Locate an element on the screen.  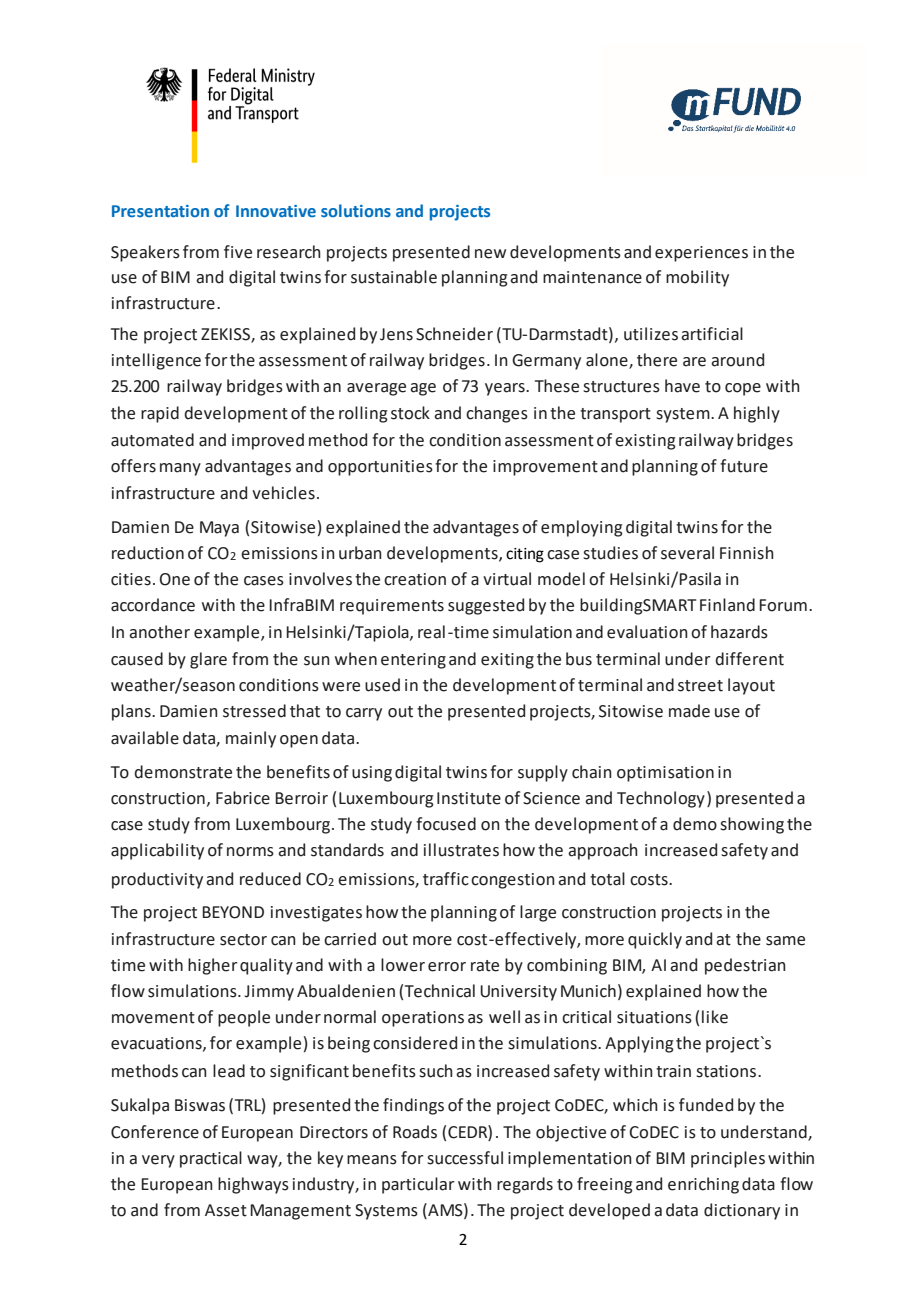
successful is located at coordinates (465, 1158).
